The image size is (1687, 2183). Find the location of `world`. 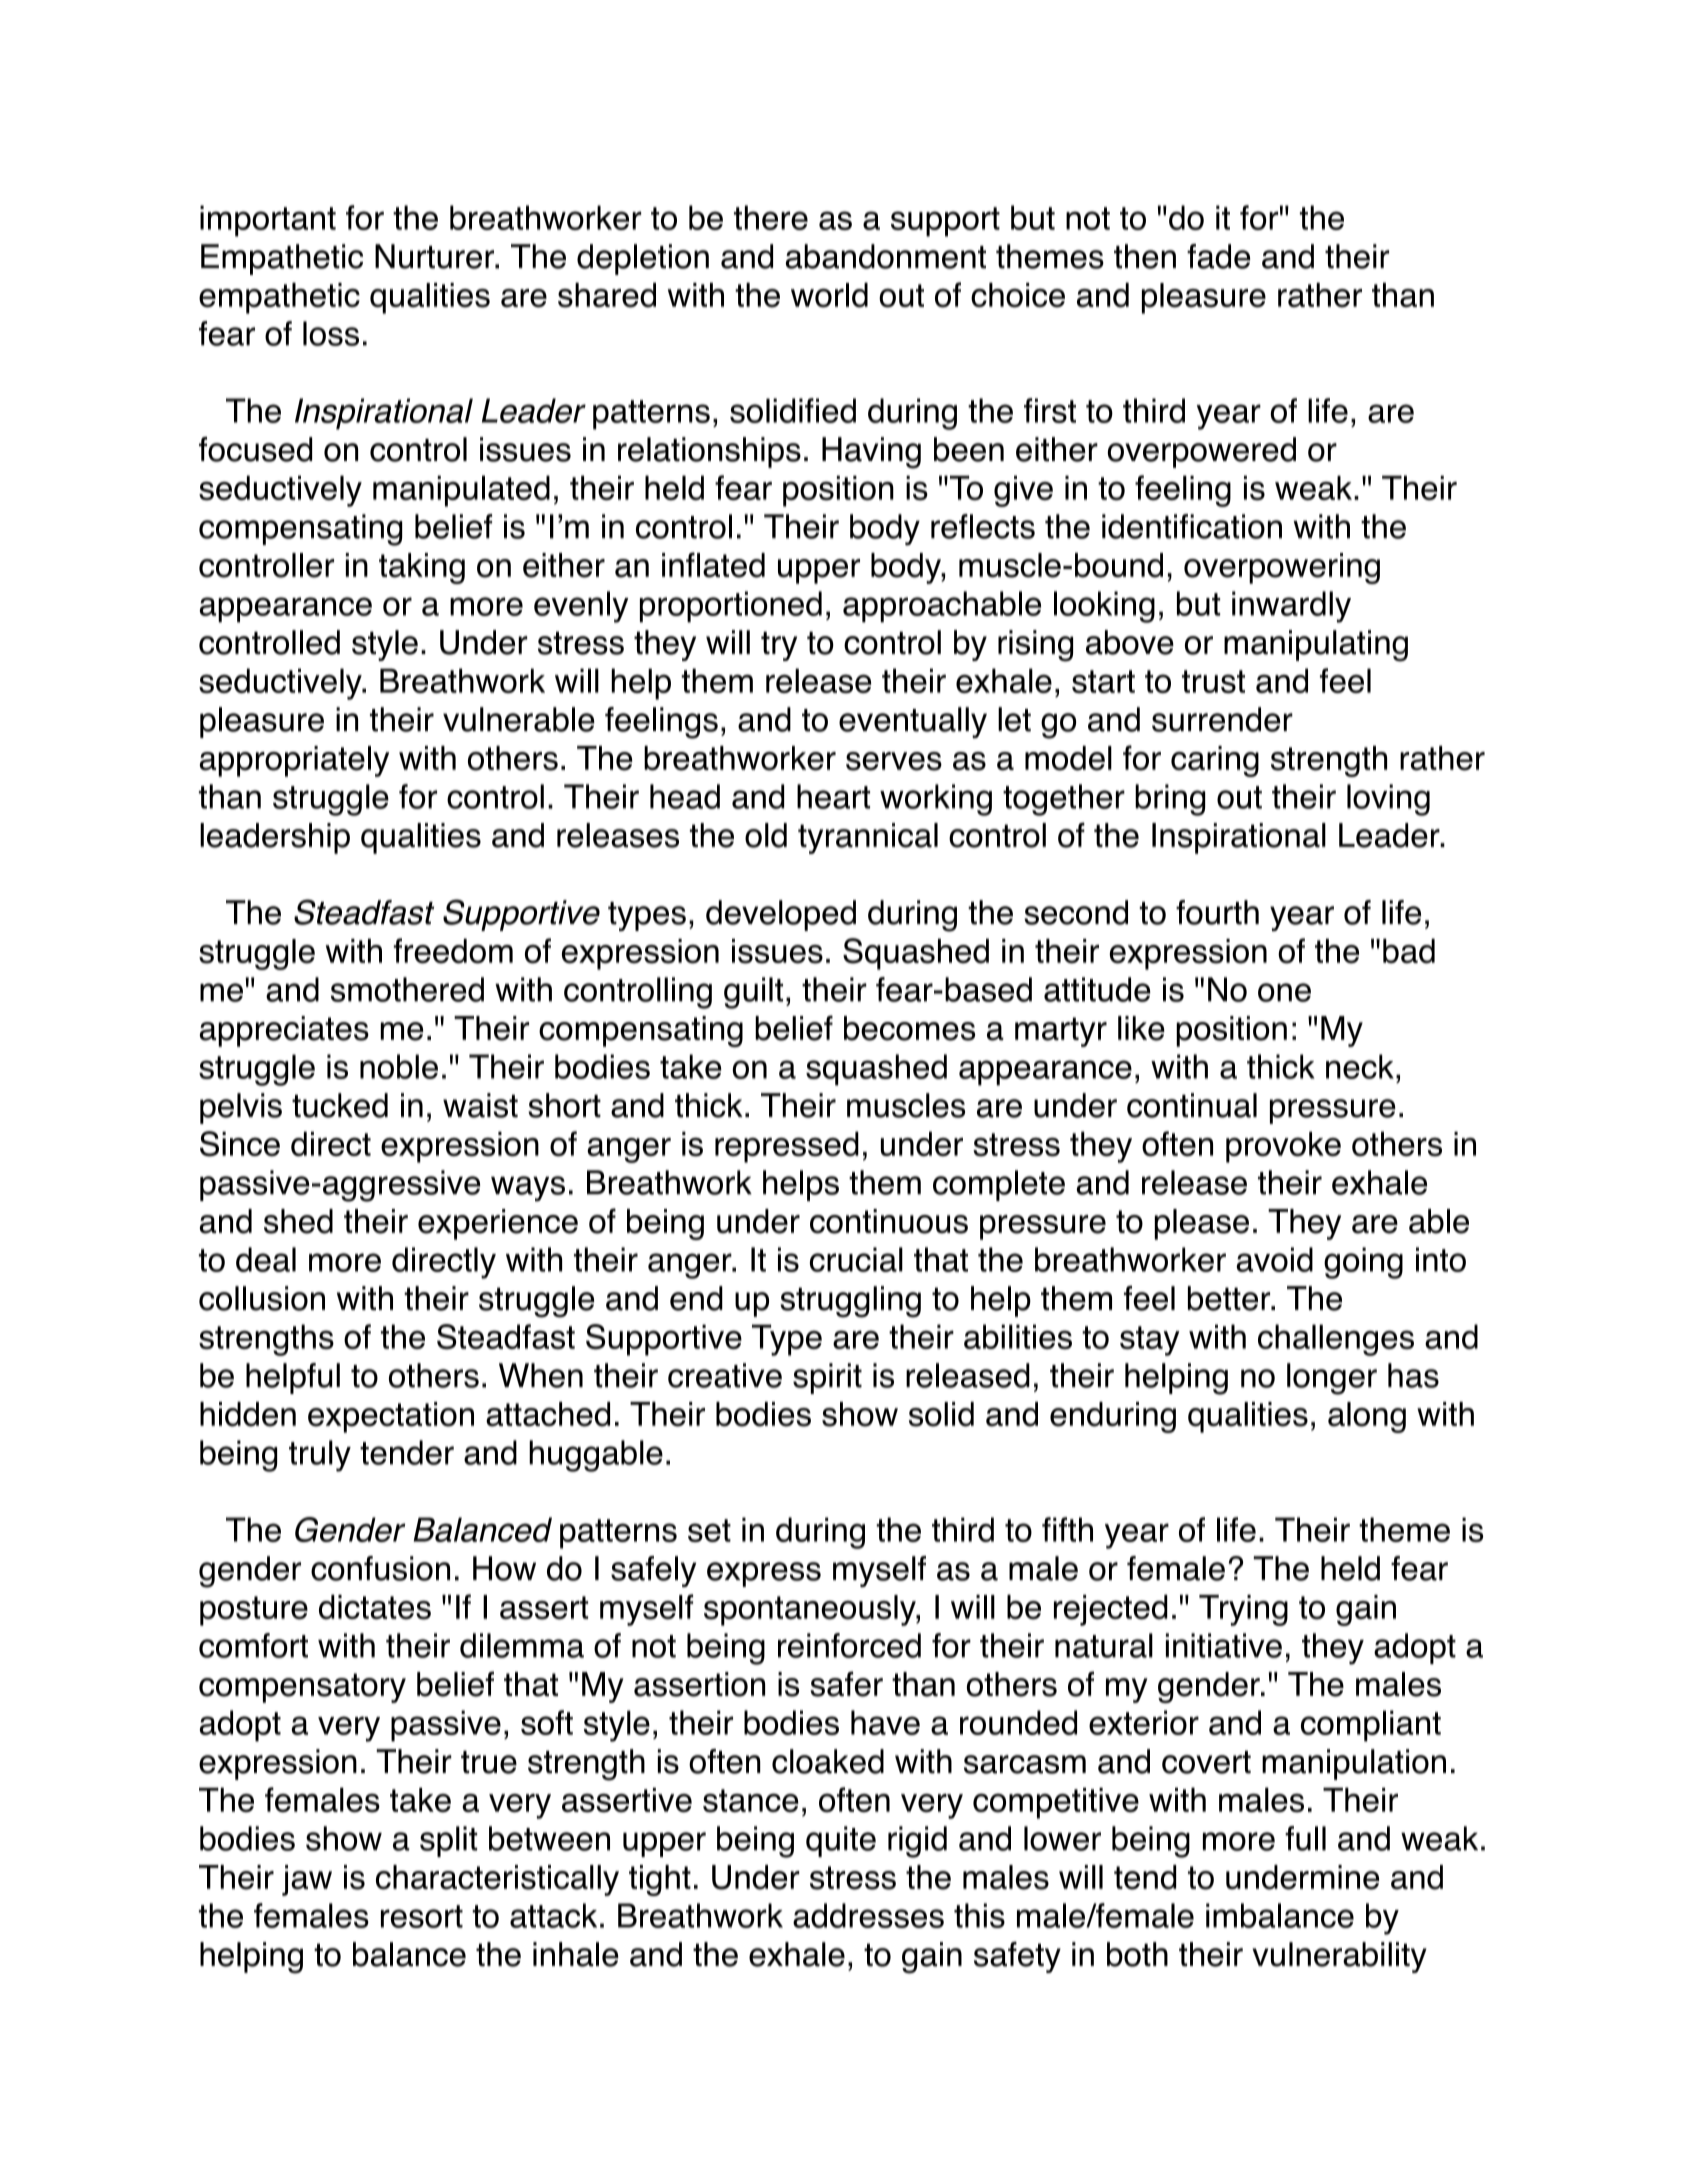

world is located at coordinates (829, 295).
